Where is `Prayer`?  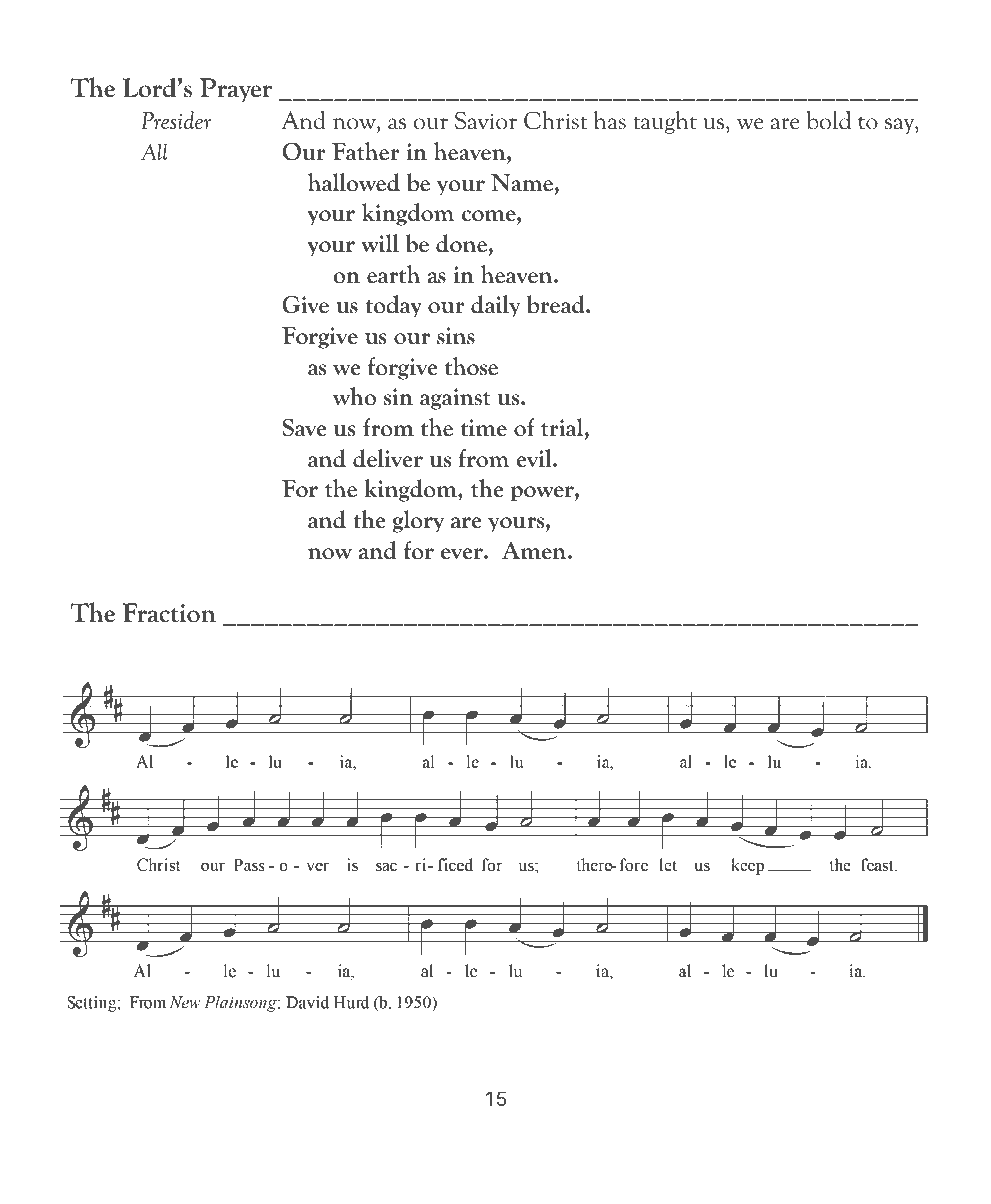 Prayer is located at coordinates (236, 90).
